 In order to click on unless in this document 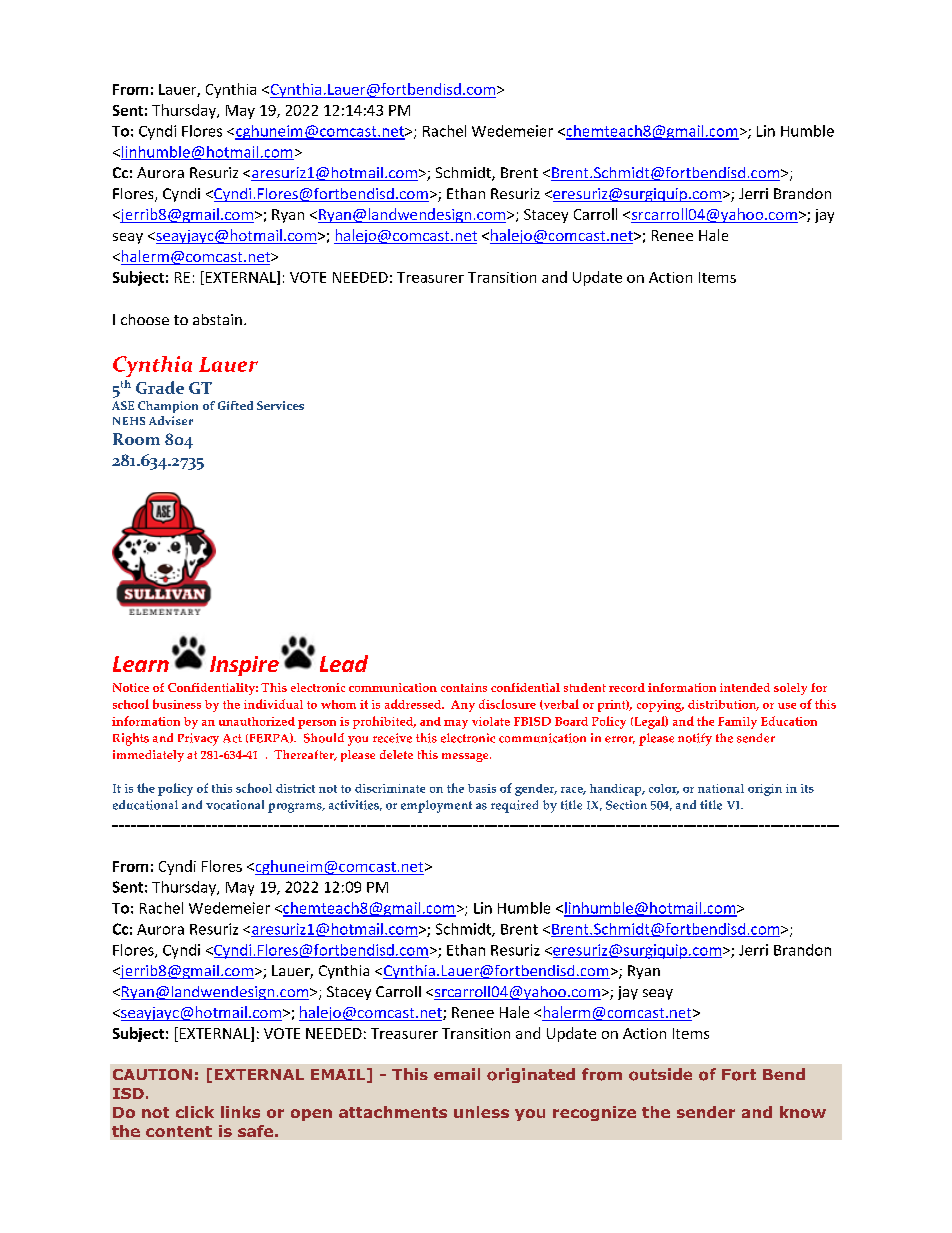, I will do `click(481, 1112)`.
